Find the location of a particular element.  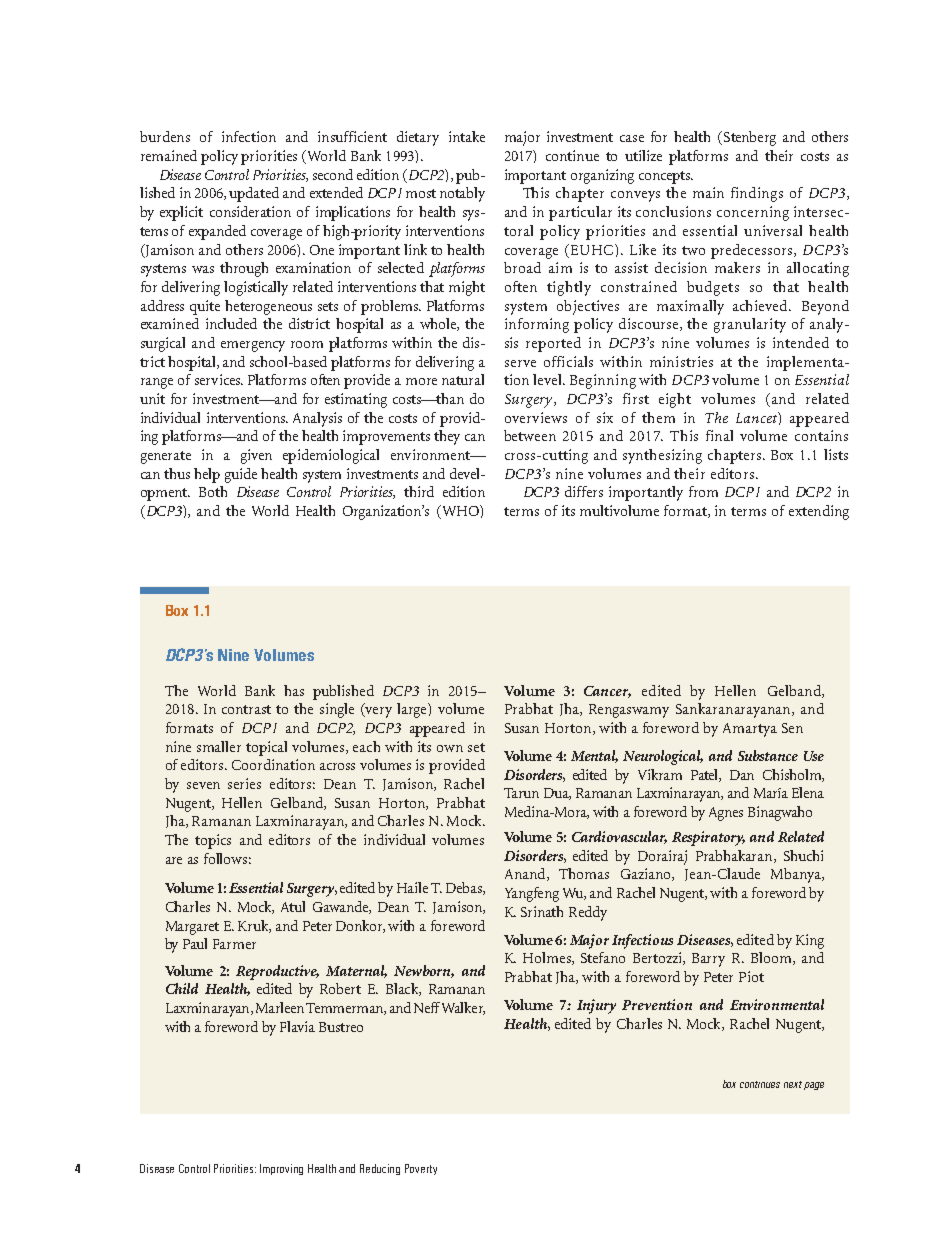

Poverty is located at coordinates (421, 1169).
